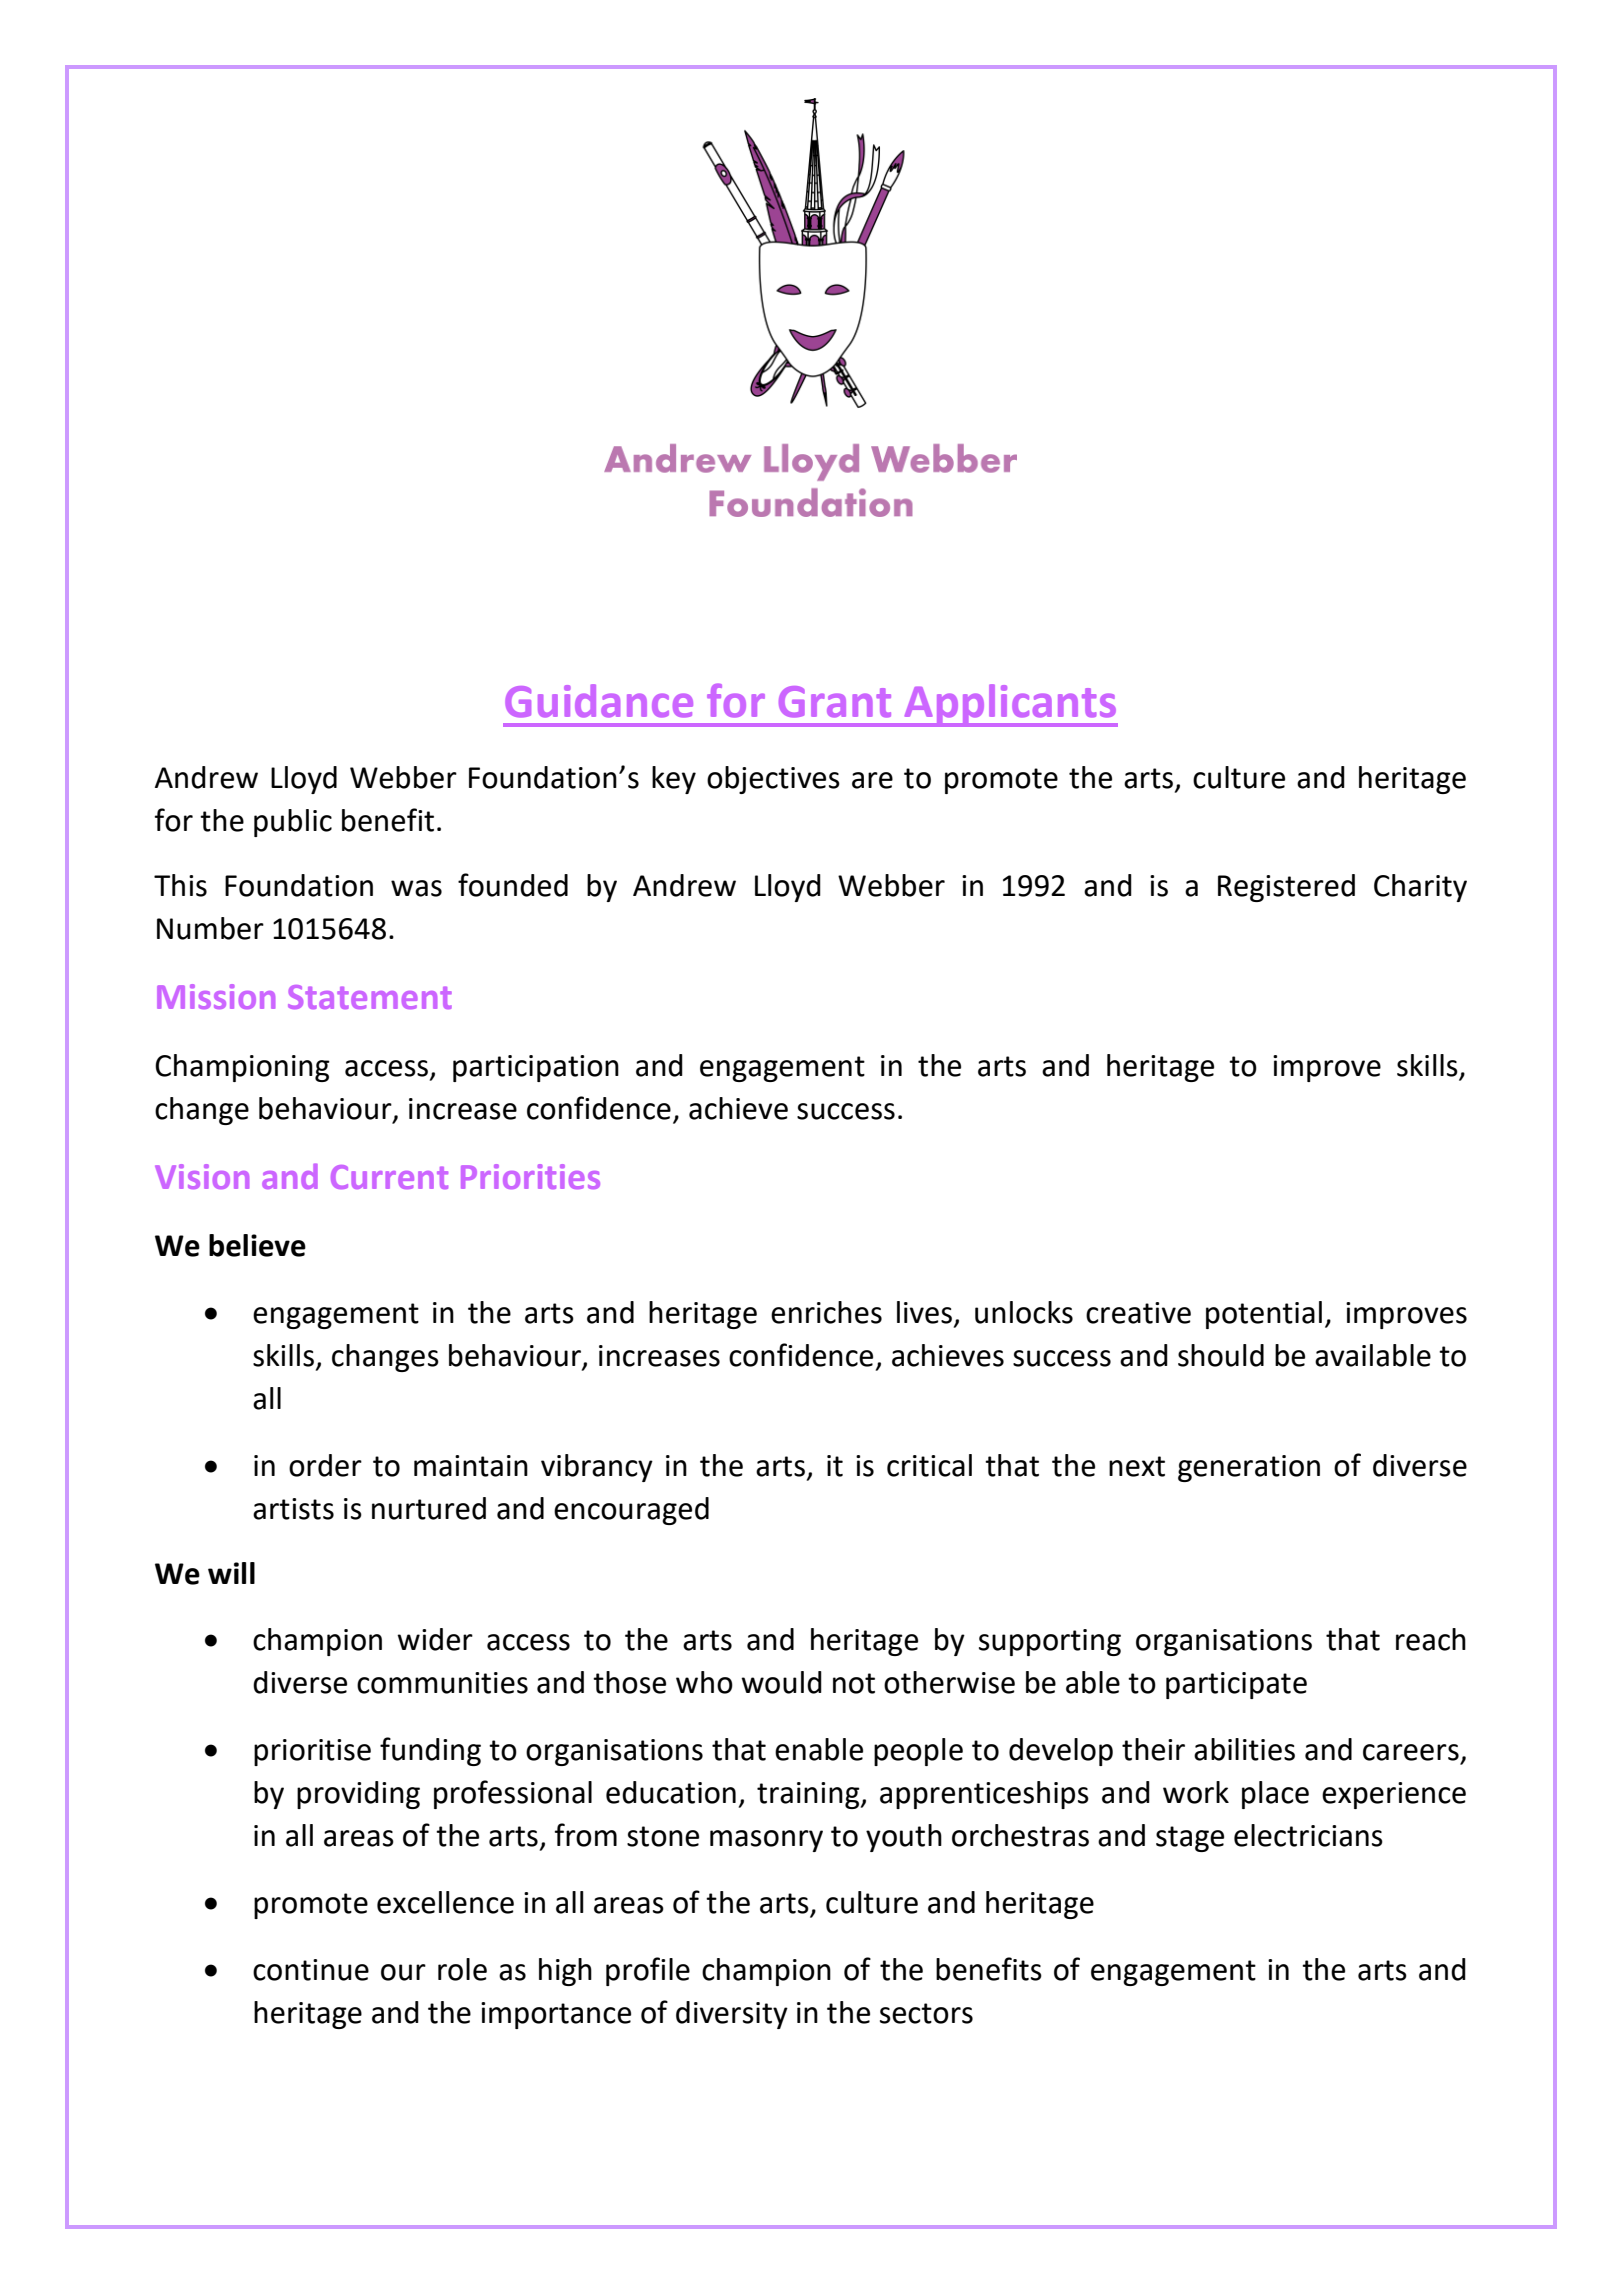 Image resolution: width=1622 pixels, height=2294 pixels. Describe the element at coordinates (293, 823) in the document. I see `public` at that location.
